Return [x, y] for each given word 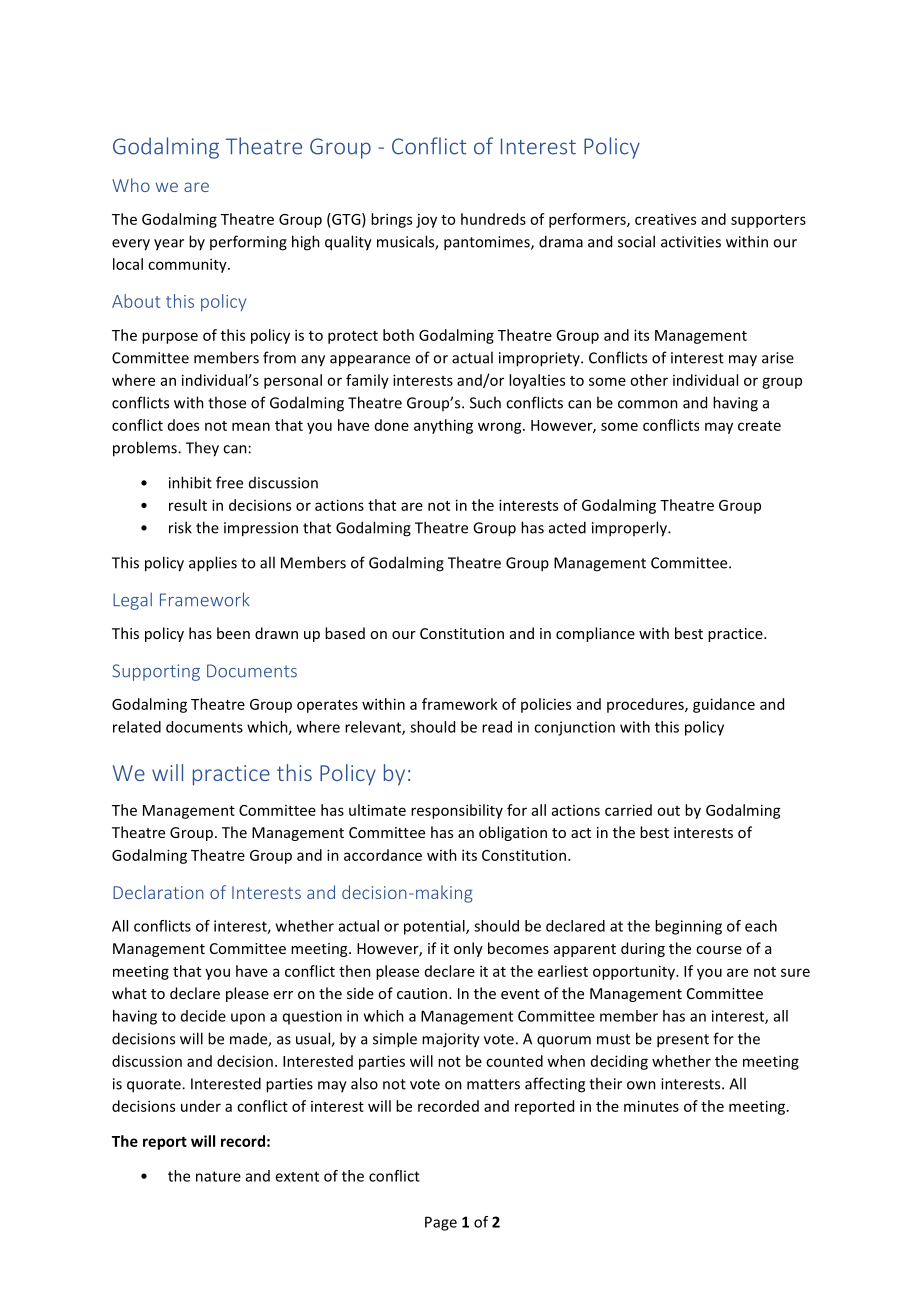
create [759, 426]
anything [443, 426]
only [468, 949]
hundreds [493, 219]
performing [248, 243]
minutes [651, 1106]
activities [691, 242]
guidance [724, 705]
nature [218, 1176]
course [719, 950]
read [497, 727]
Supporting [156, 672]
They [202, 449]
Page [441, 1223]
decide [203, 1016]
